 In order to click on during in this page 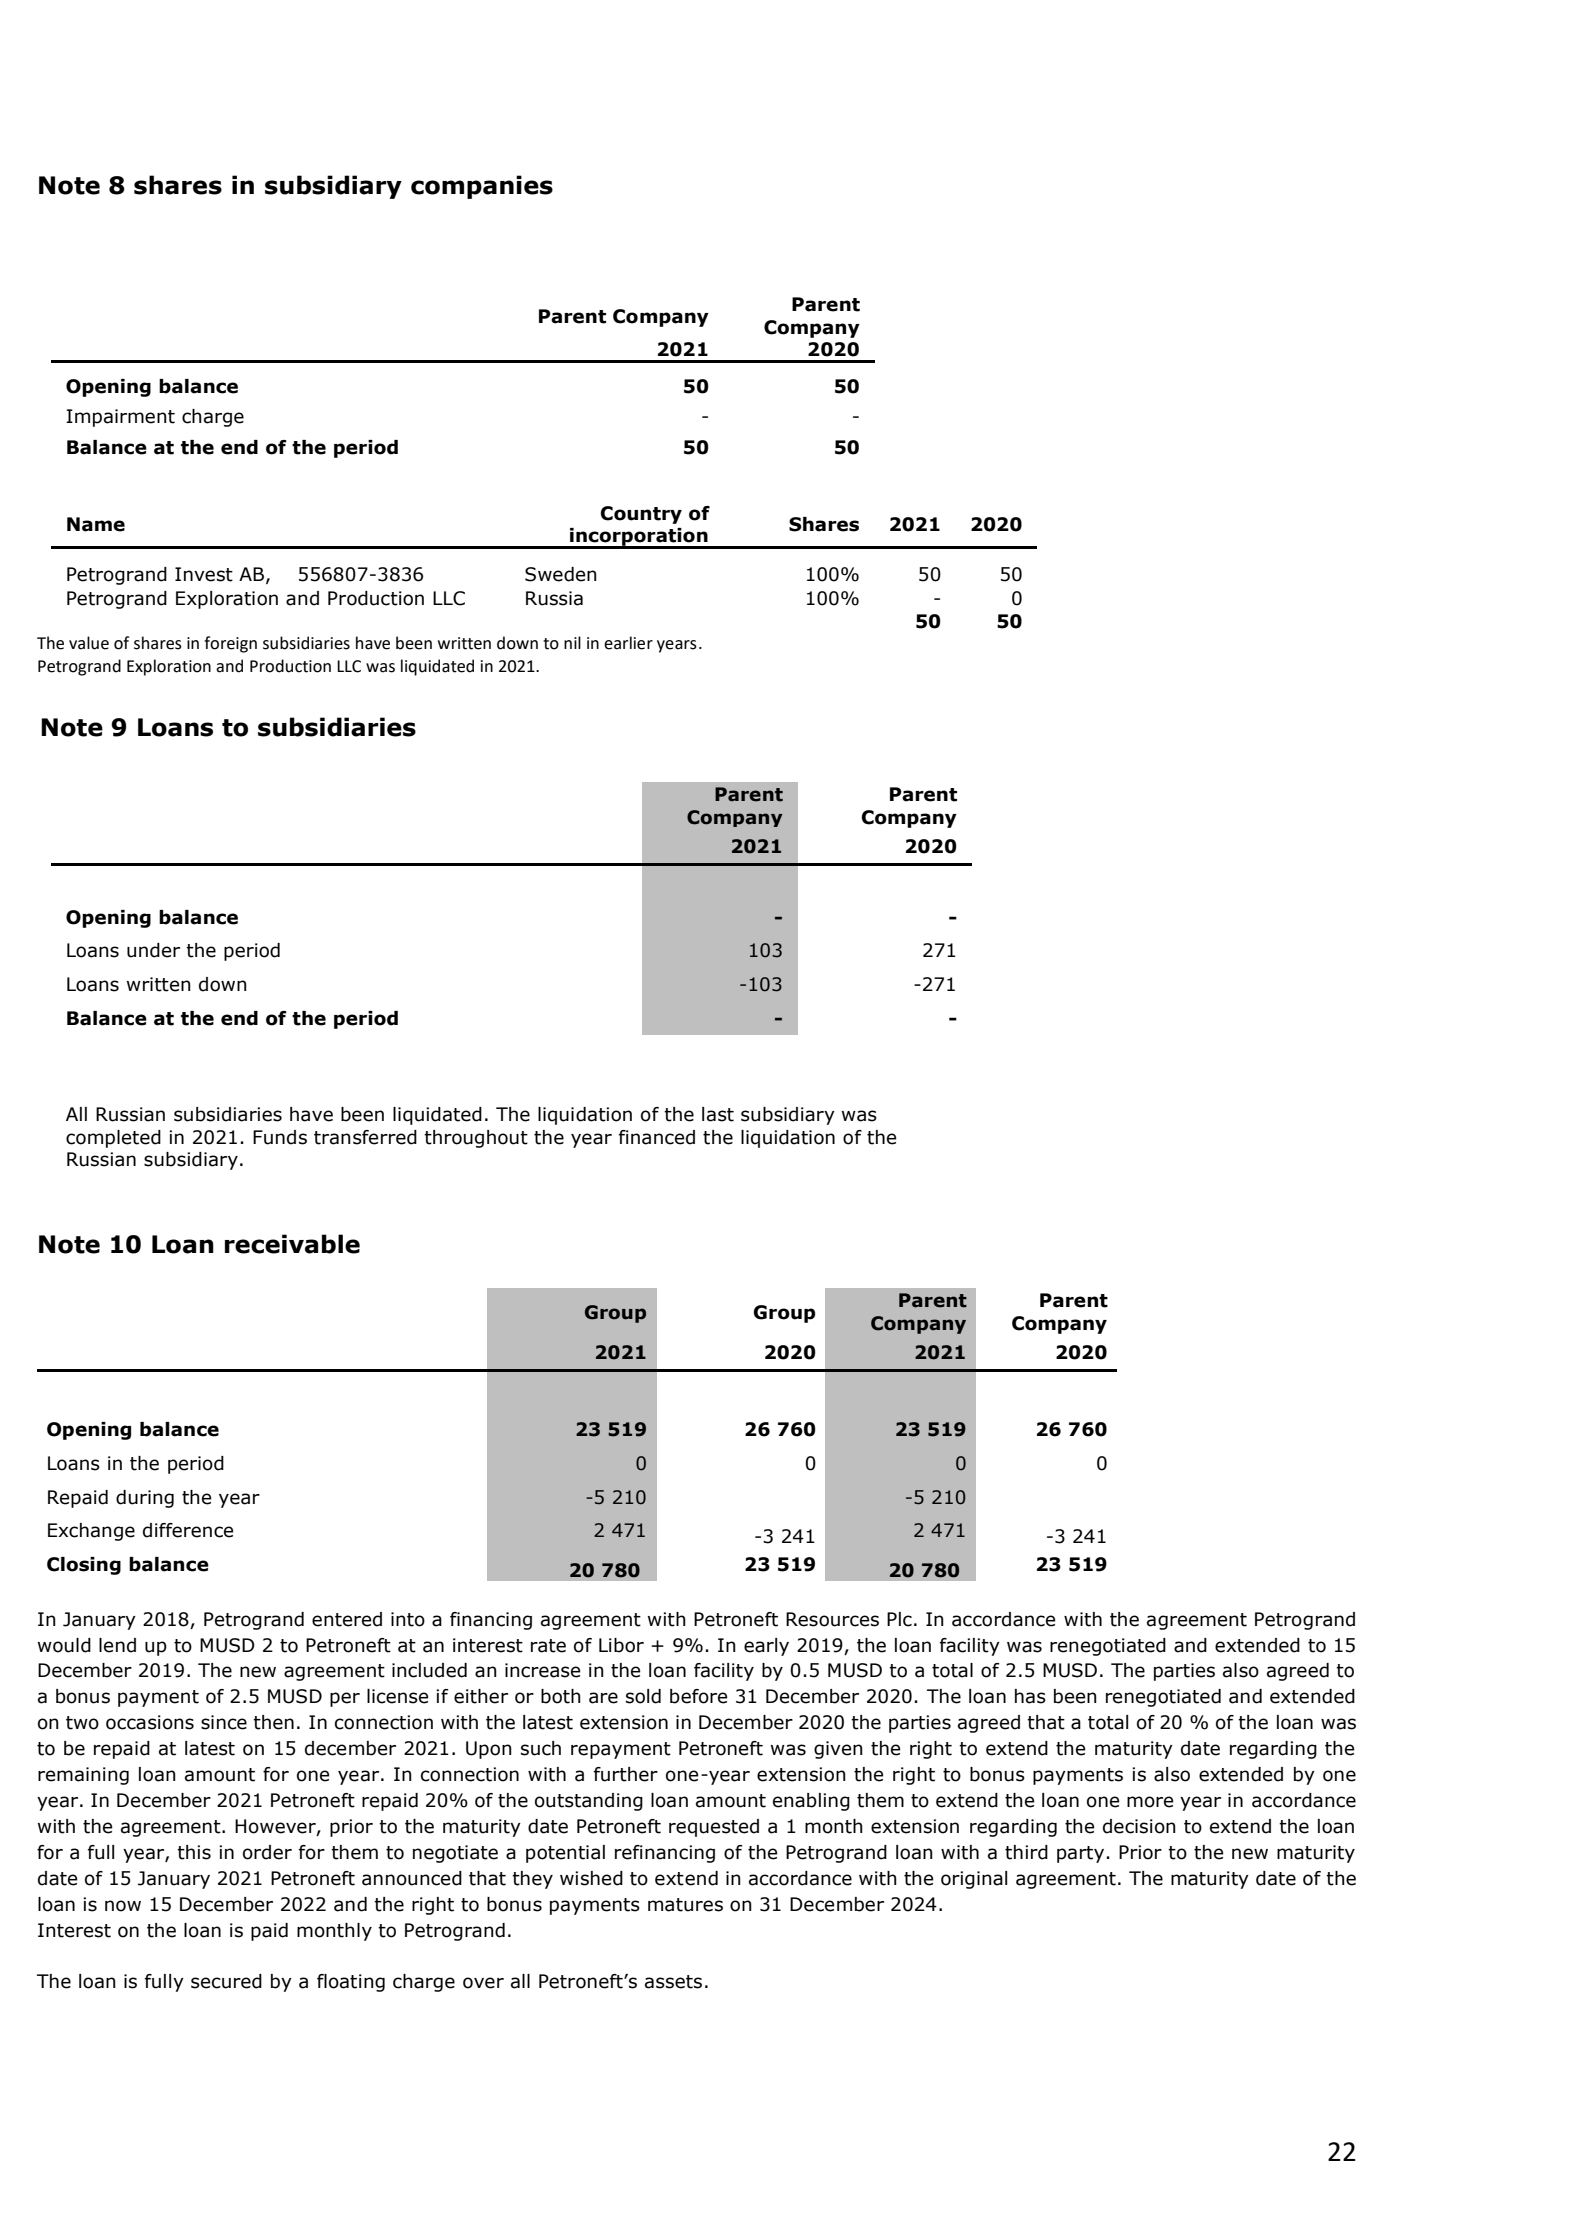, I will do `click(145, 1499)`.
